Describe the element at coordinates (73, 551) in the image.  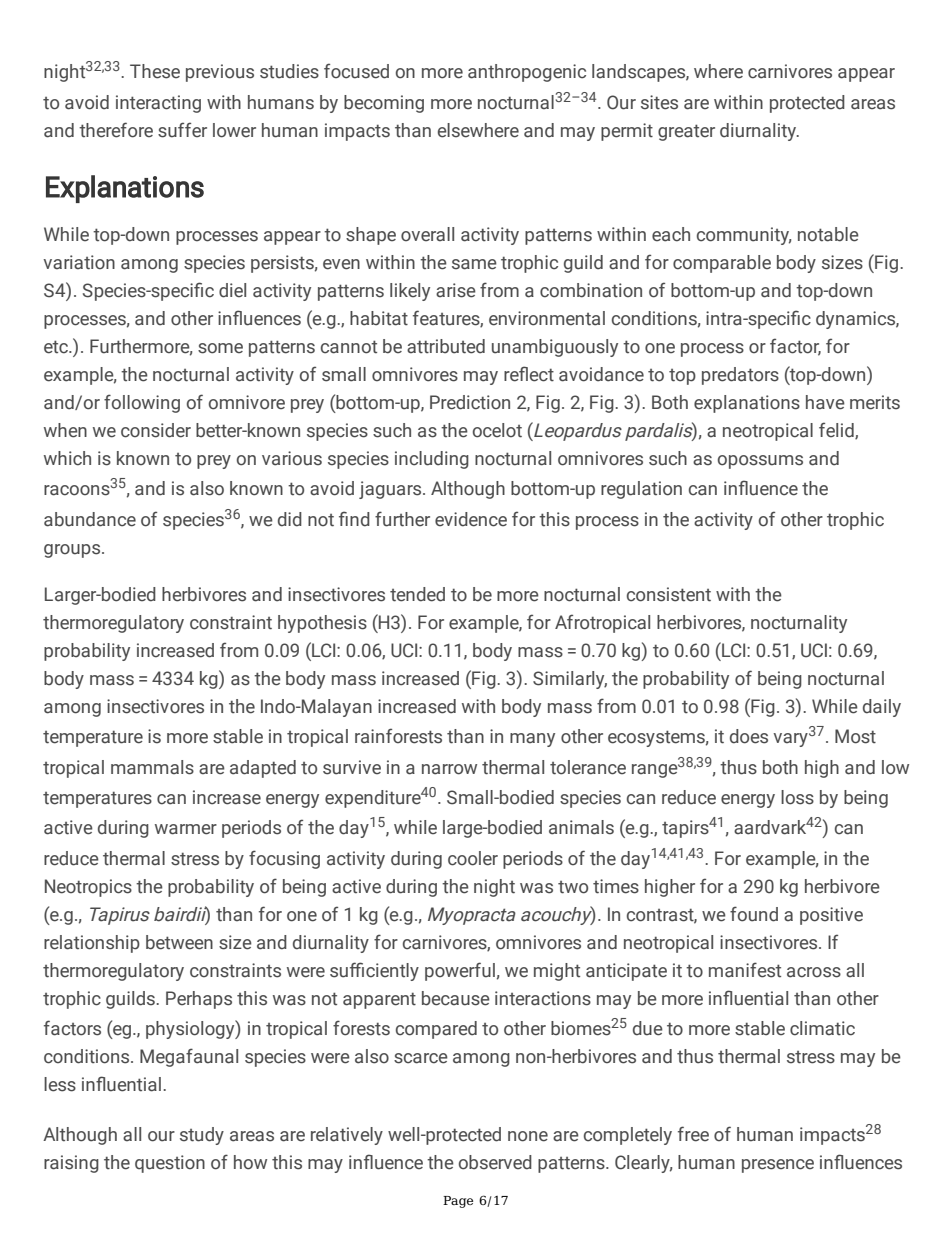
I see `groups` at that location.
